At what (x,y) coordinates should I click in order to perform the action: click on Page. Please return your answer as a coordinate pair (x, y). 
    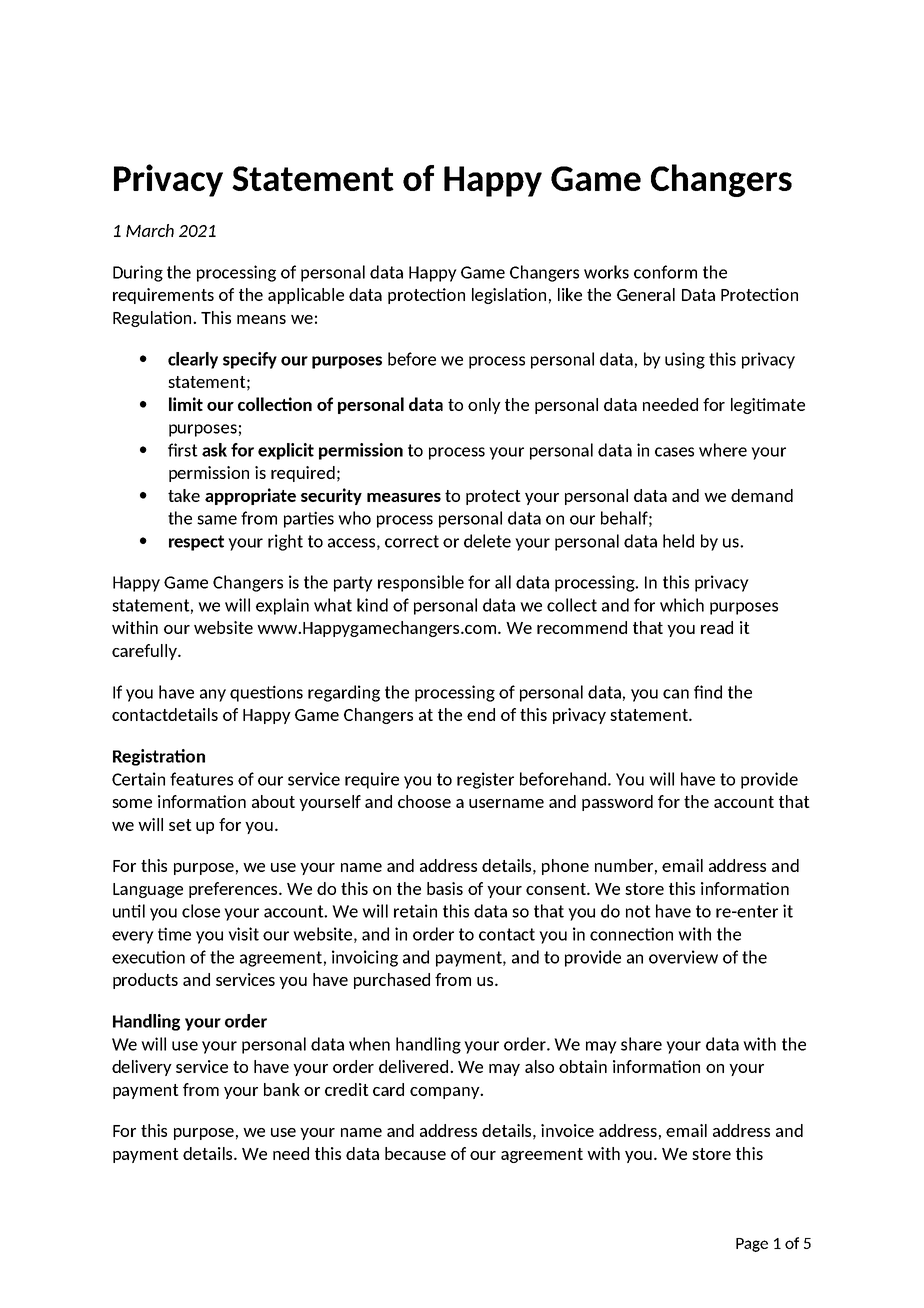
    Looking at the image, I should click on (752, 1245).
